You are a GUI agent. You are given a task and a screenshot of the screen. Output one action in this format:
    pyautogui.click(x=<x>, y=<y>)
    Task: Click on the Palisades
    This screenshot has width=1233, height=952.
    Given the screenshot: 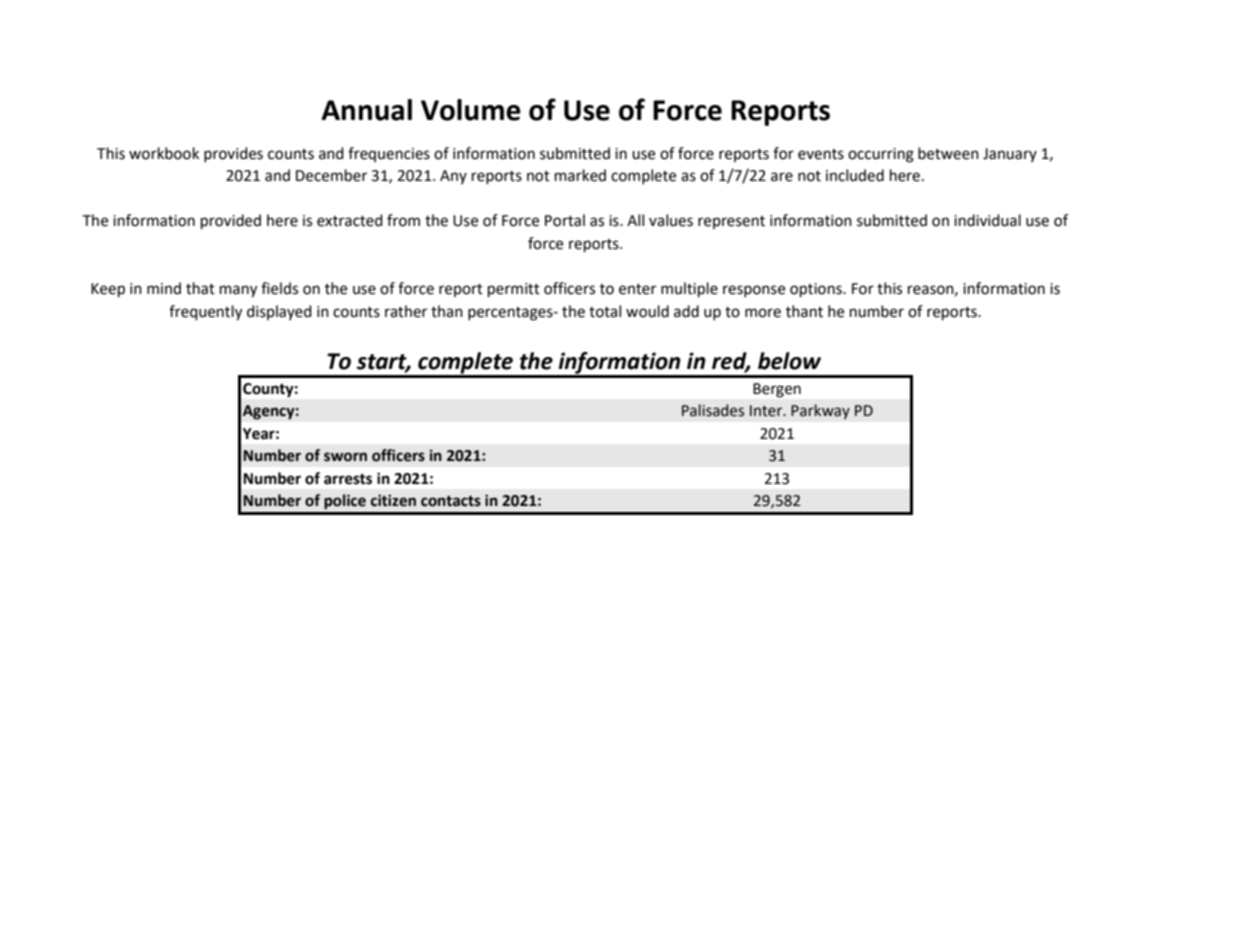 What is the action you would take?
    pyautogui.click(x=713, y=410)
